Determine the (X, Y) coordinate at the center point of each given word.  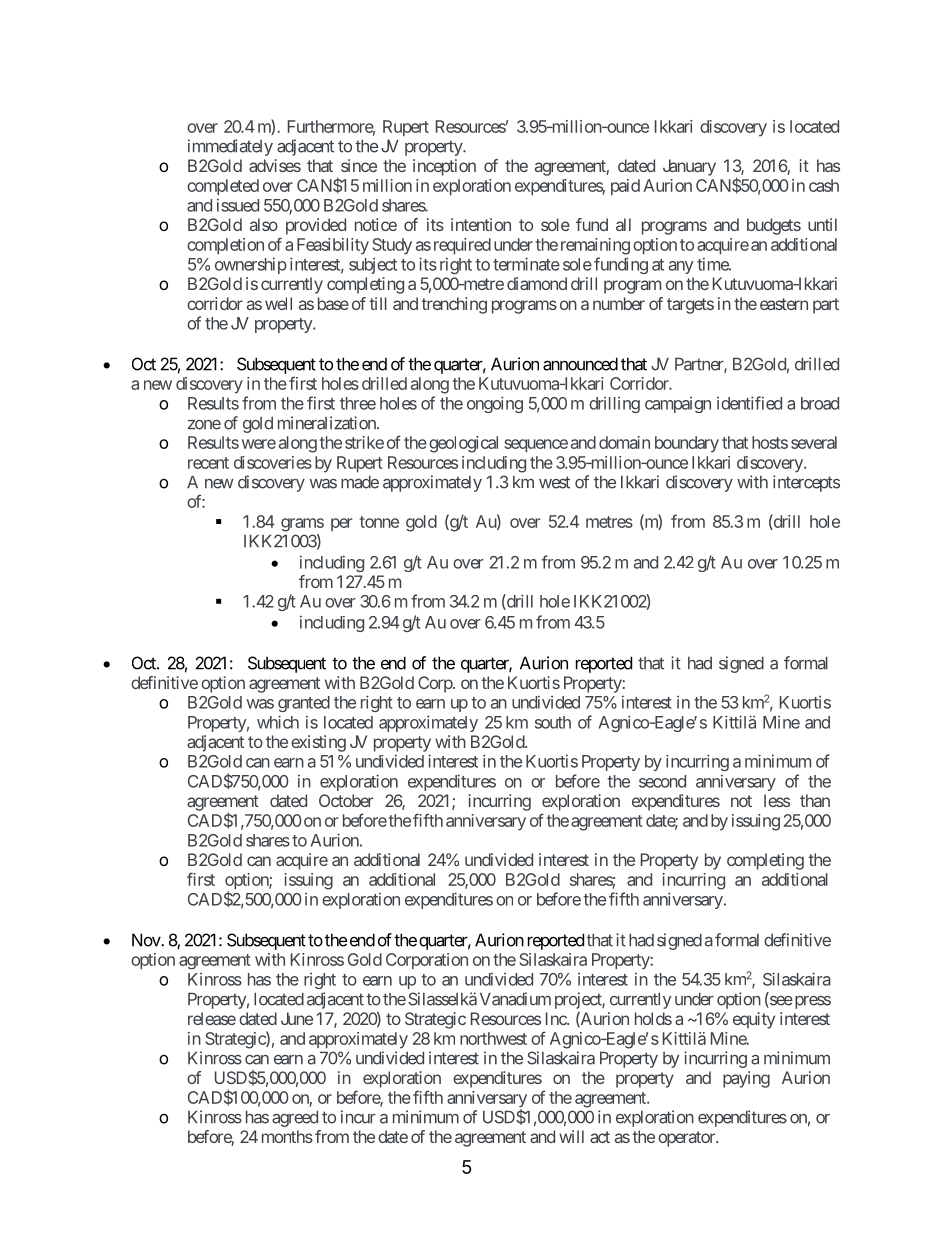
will (571, 1136)
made (360, 482)
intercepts (806, 483)
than (815, 800)
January (689, 167)
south (553, 722)
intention (481, 224)
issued (238, 205)
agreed (295, 1119)
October (346, 800)
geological (463, 444)
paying (746, 1079)
